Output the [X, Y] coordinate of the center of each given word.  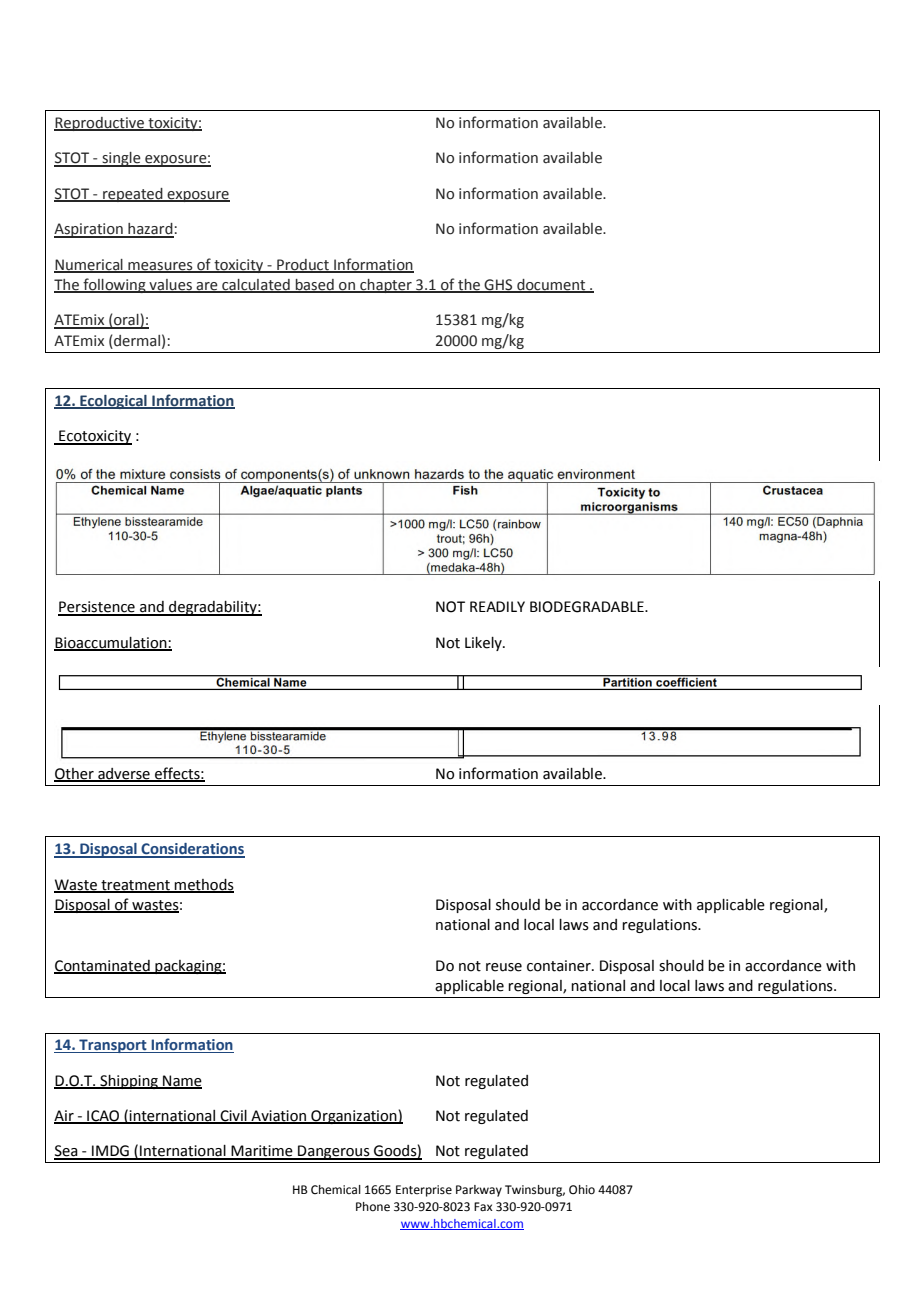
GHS [499, 286]
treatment [135, 886]
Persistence [97, 608]
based [314, 286]
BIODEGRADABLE [588, 607]
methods [203, 885]
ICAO [103, 1117]
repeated [133, 195]
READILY [497, 606]
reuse [504, 967]
